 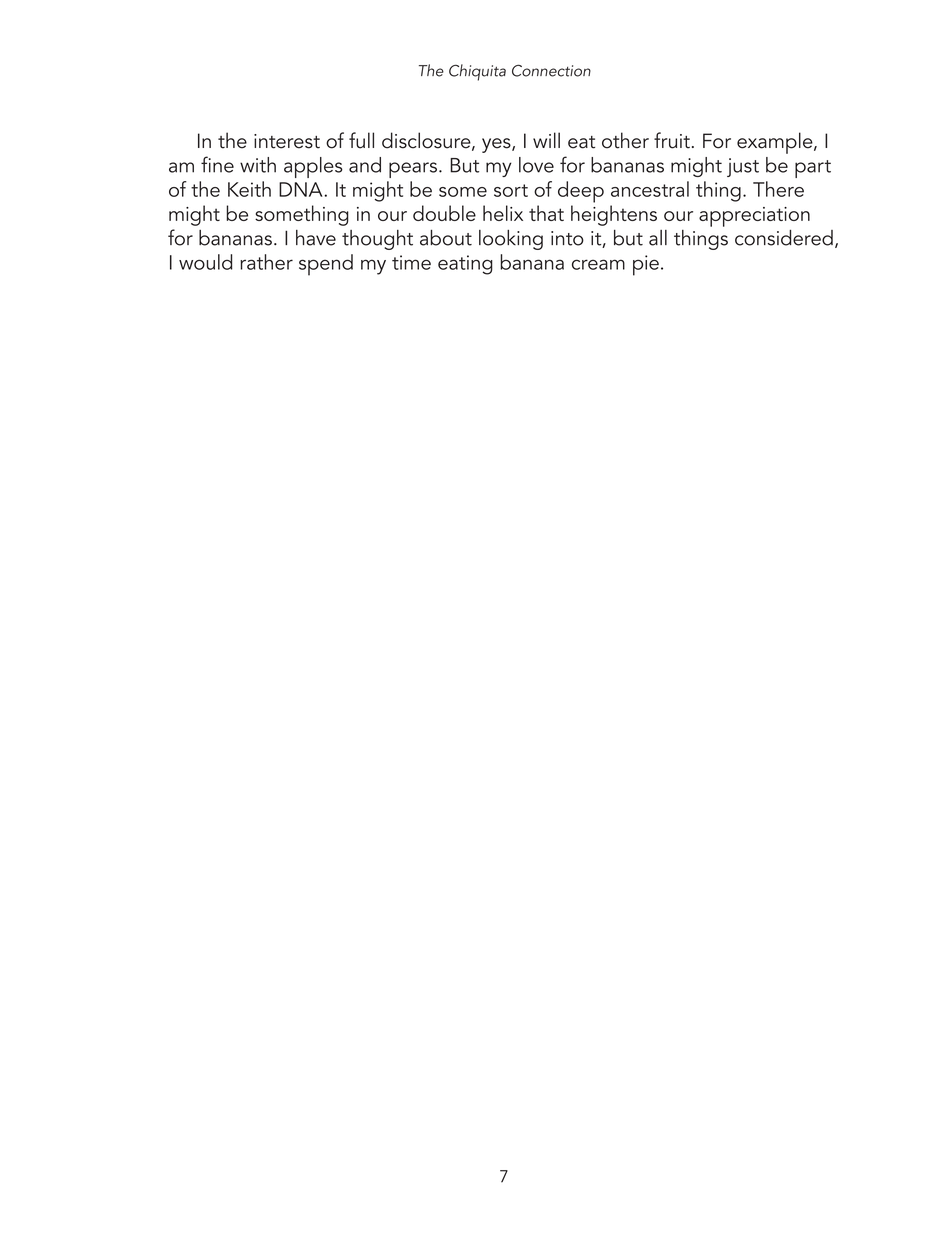 I want to click on interest, so click(x=287, y=141).
